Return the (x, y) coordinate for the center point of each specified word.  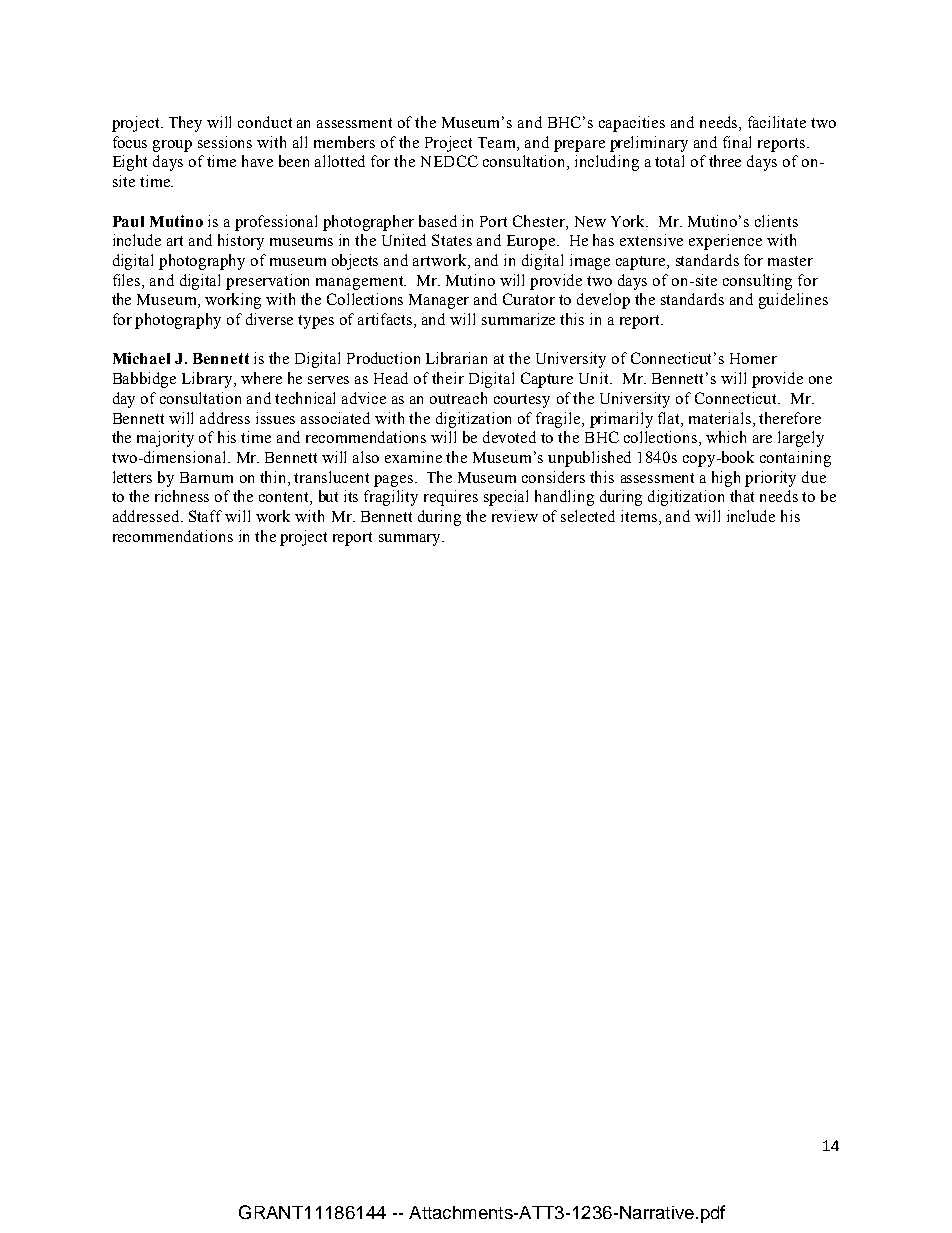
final (737, 142)
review (515, 516)
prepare (579, 146)
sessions (225, 142)
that (742, 496)
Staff (205, 516)
